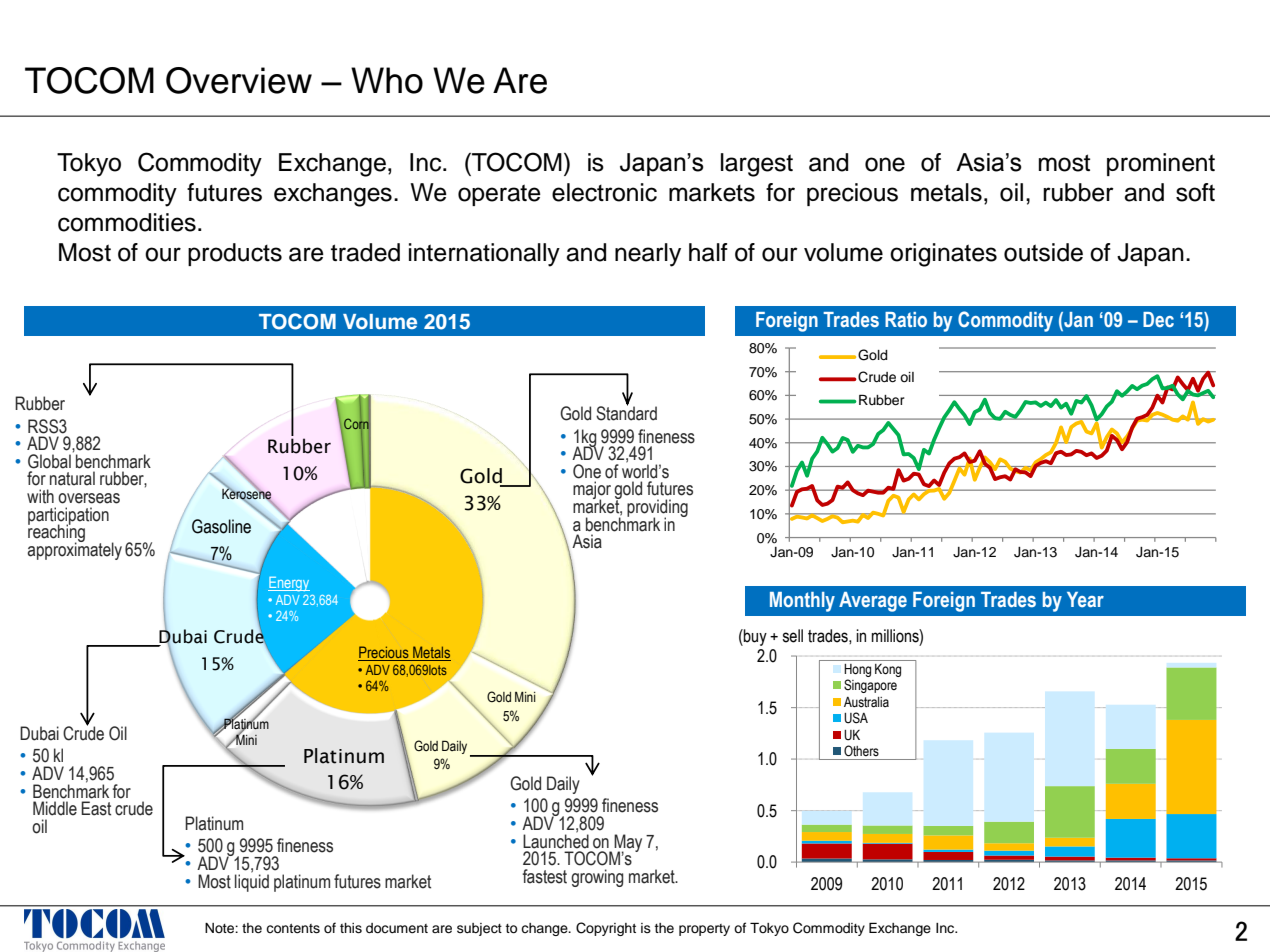 The width and height of the screenshot is (1270, 952). I want to click on Year, so click(1085, 600).
